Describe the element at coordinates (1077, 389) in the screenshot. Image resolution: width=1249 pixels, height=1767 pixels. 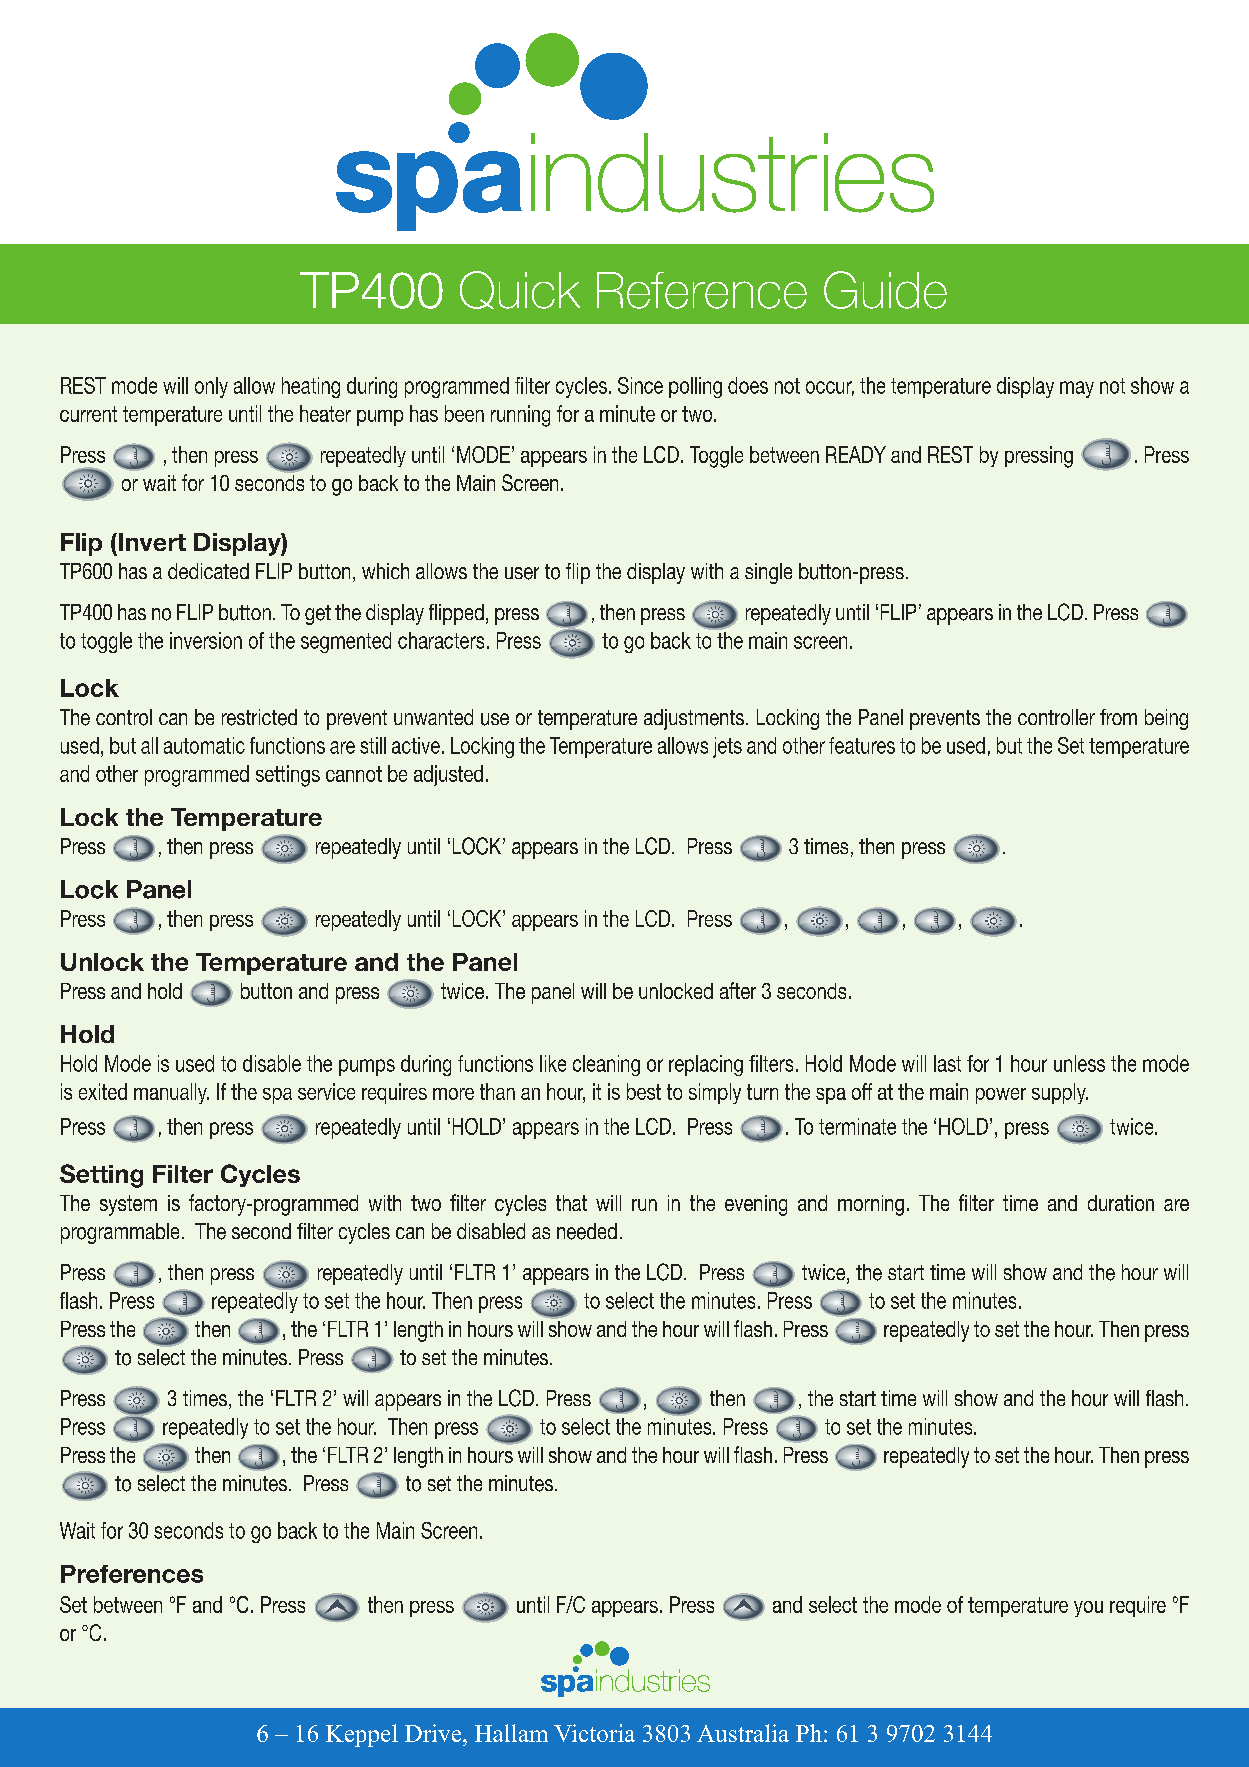
I see `may` at that location.
